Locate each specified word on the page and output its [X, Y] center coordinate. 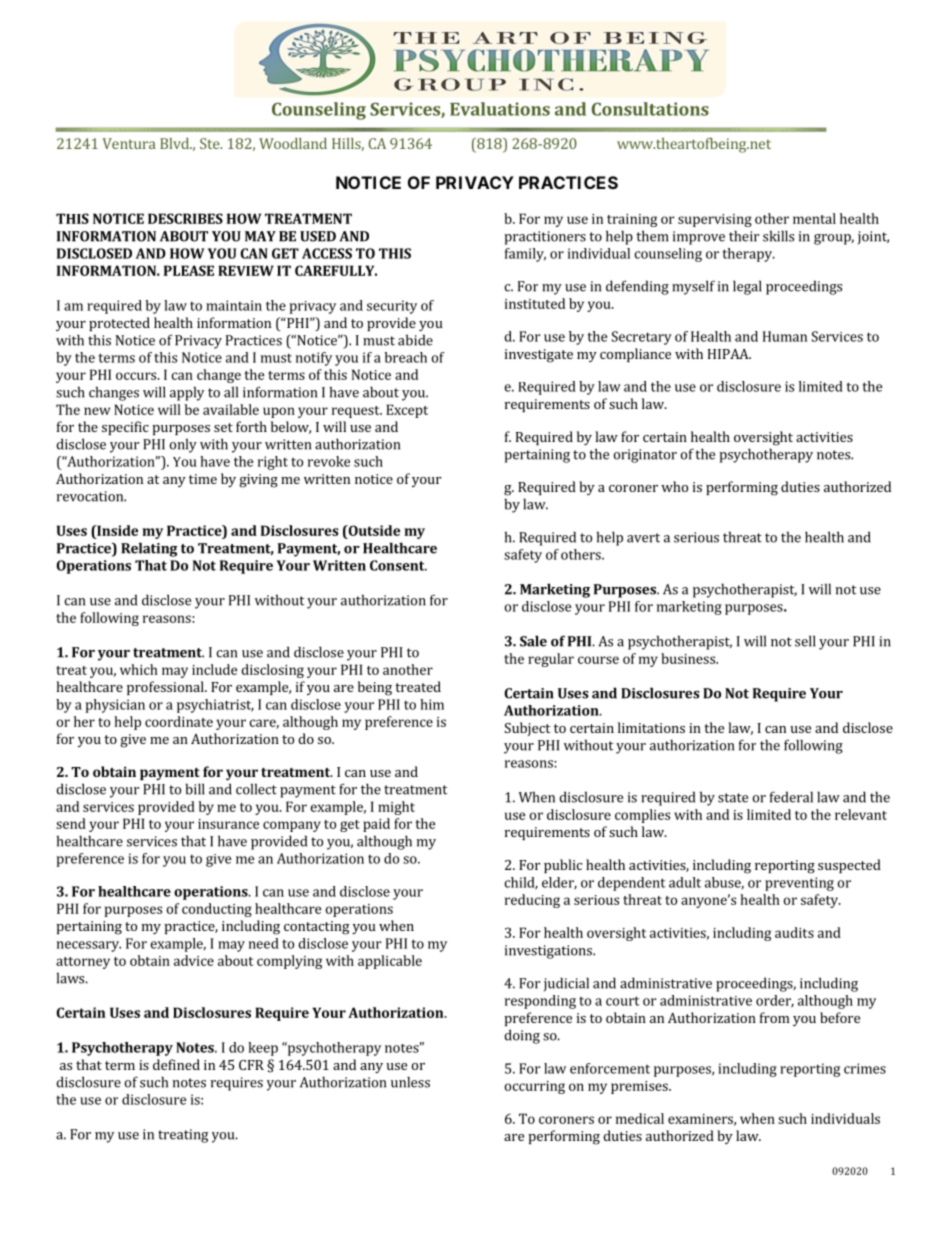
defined [176, 1064]
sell [805, 641]
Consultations [650, 109]
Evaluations [500, 109]
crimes [865, 1068]
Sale [533, 641]
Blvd [175, 143]
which [139, 669]
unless [410, 1082]
